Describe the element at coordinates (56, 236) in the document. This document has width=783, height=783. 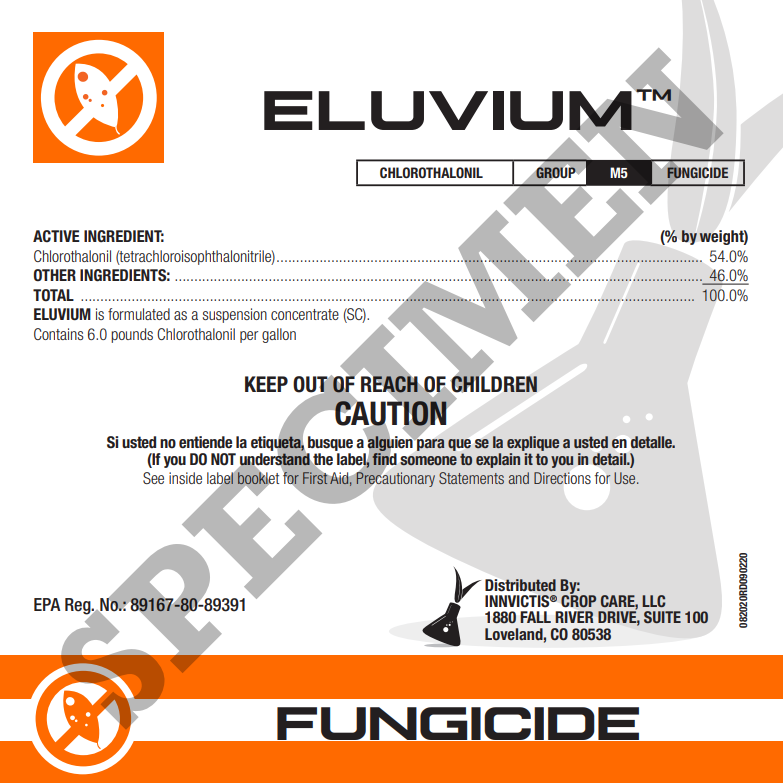
I see `ACTIVE` at that location.
